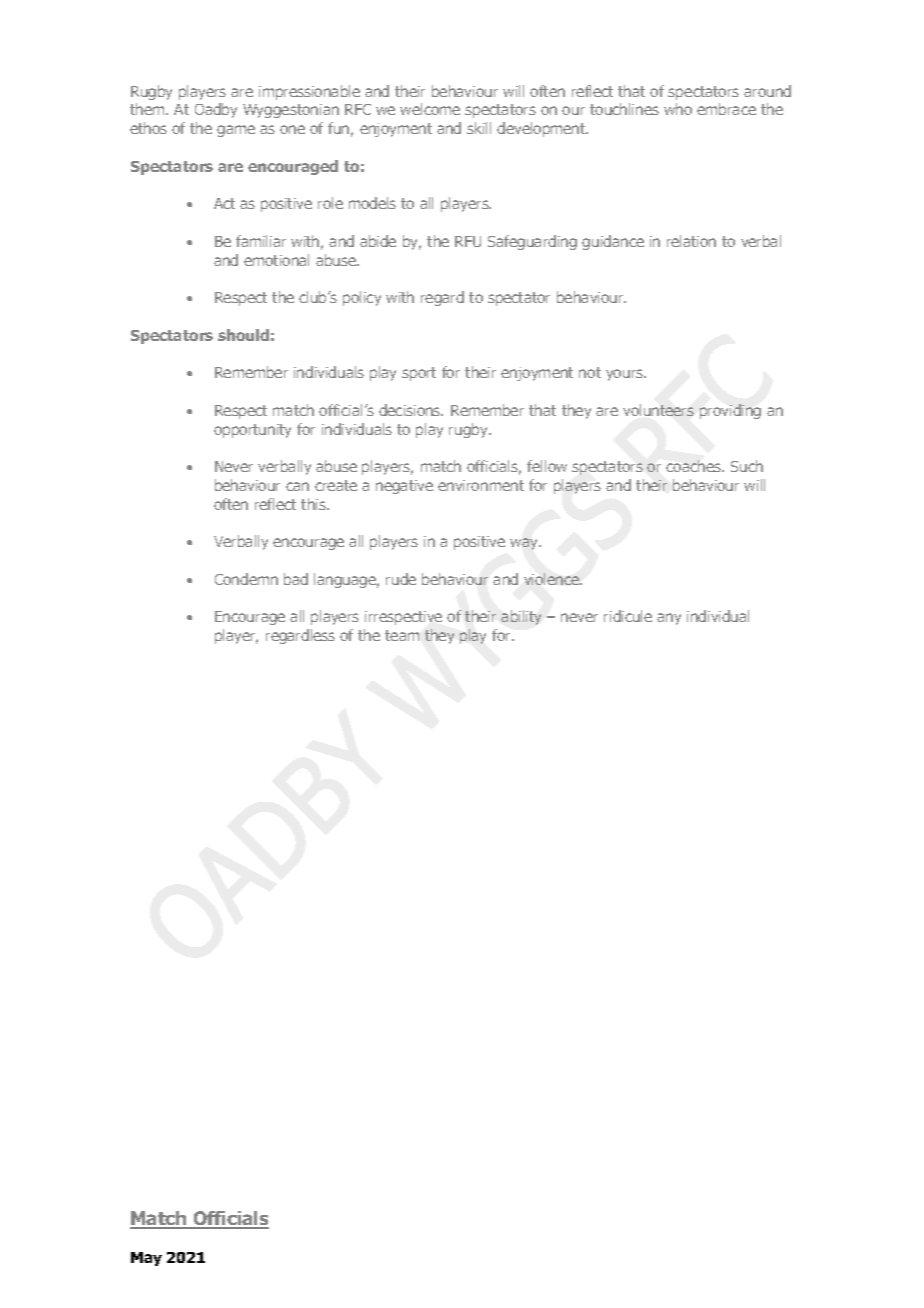  Describe the element at coordinates (246, 579) in the image. I see `Condemn` at that location.
